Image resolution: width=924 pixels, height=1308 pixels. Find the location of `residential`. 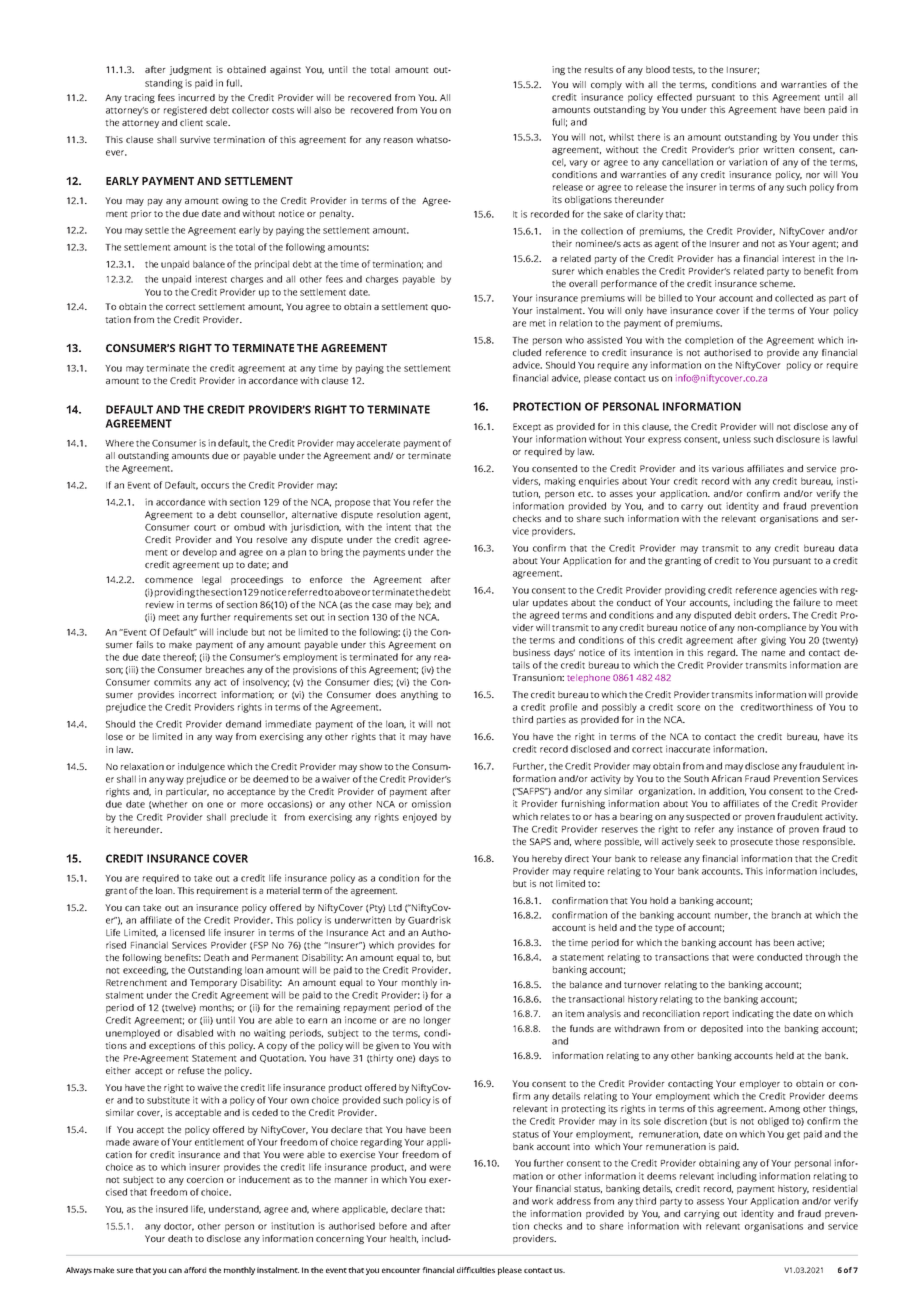

residential is located at coordinates (835, 1188).
